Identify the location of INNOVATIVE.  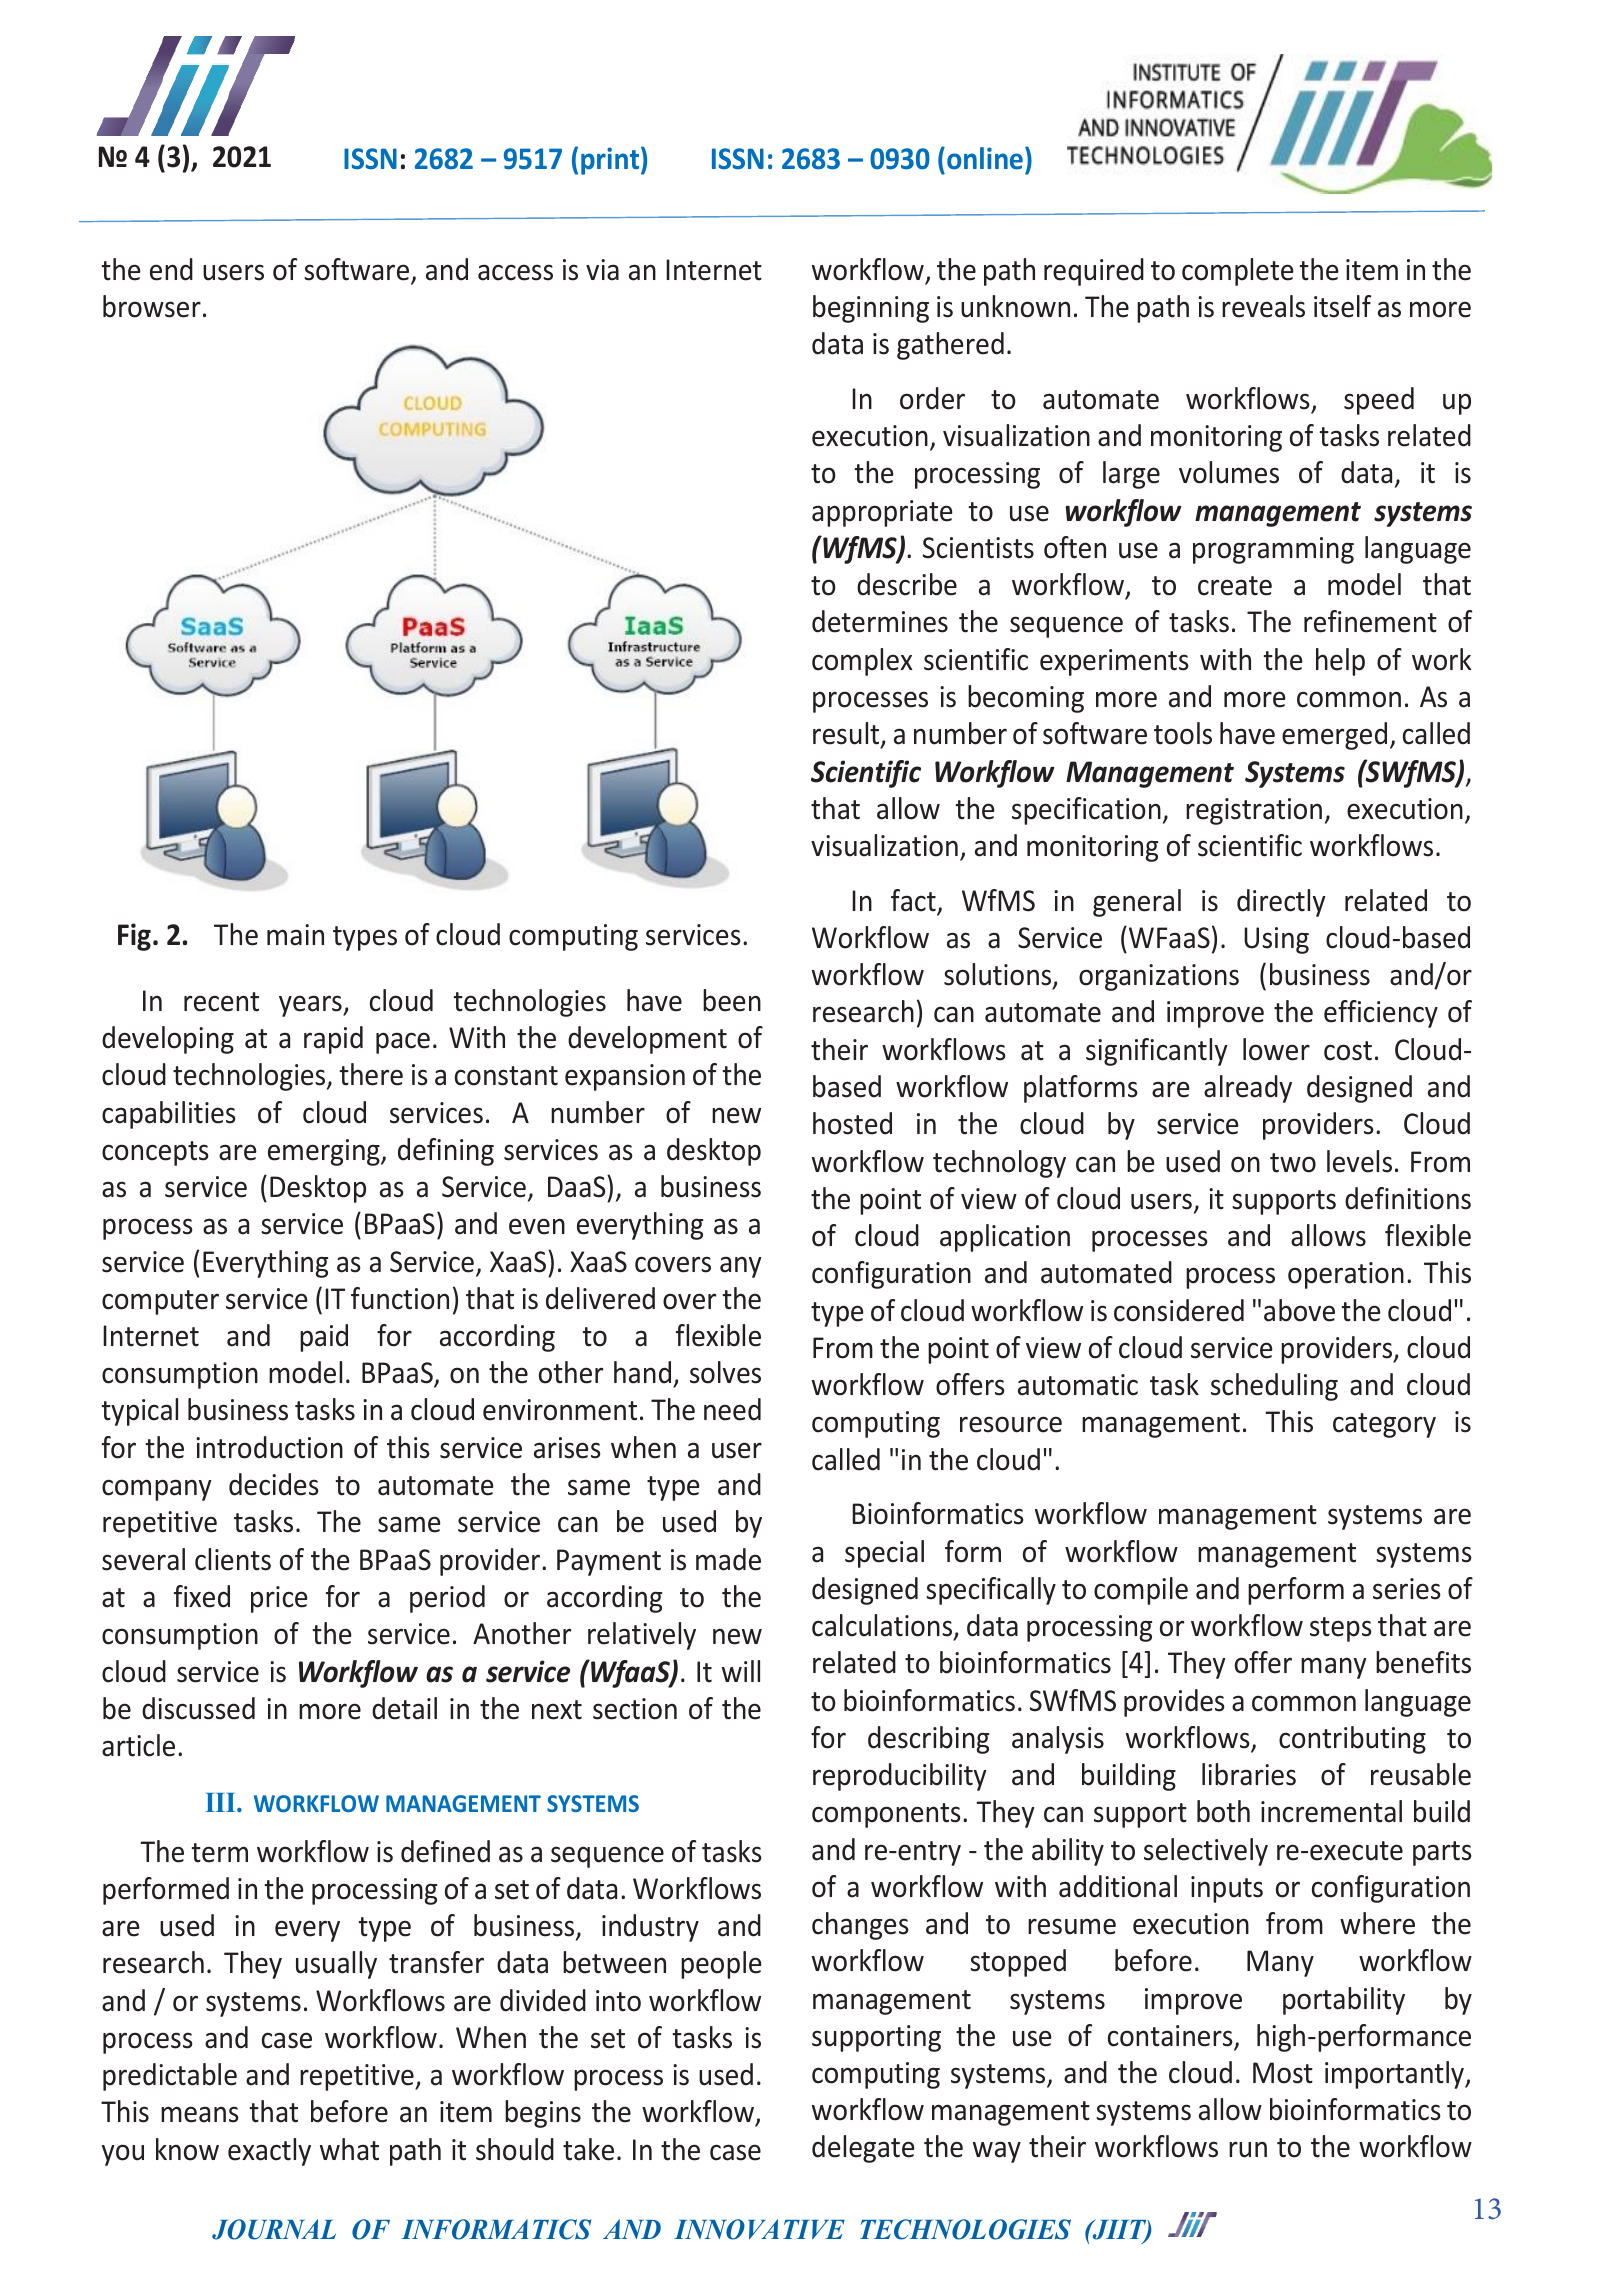
(759, 2229).
